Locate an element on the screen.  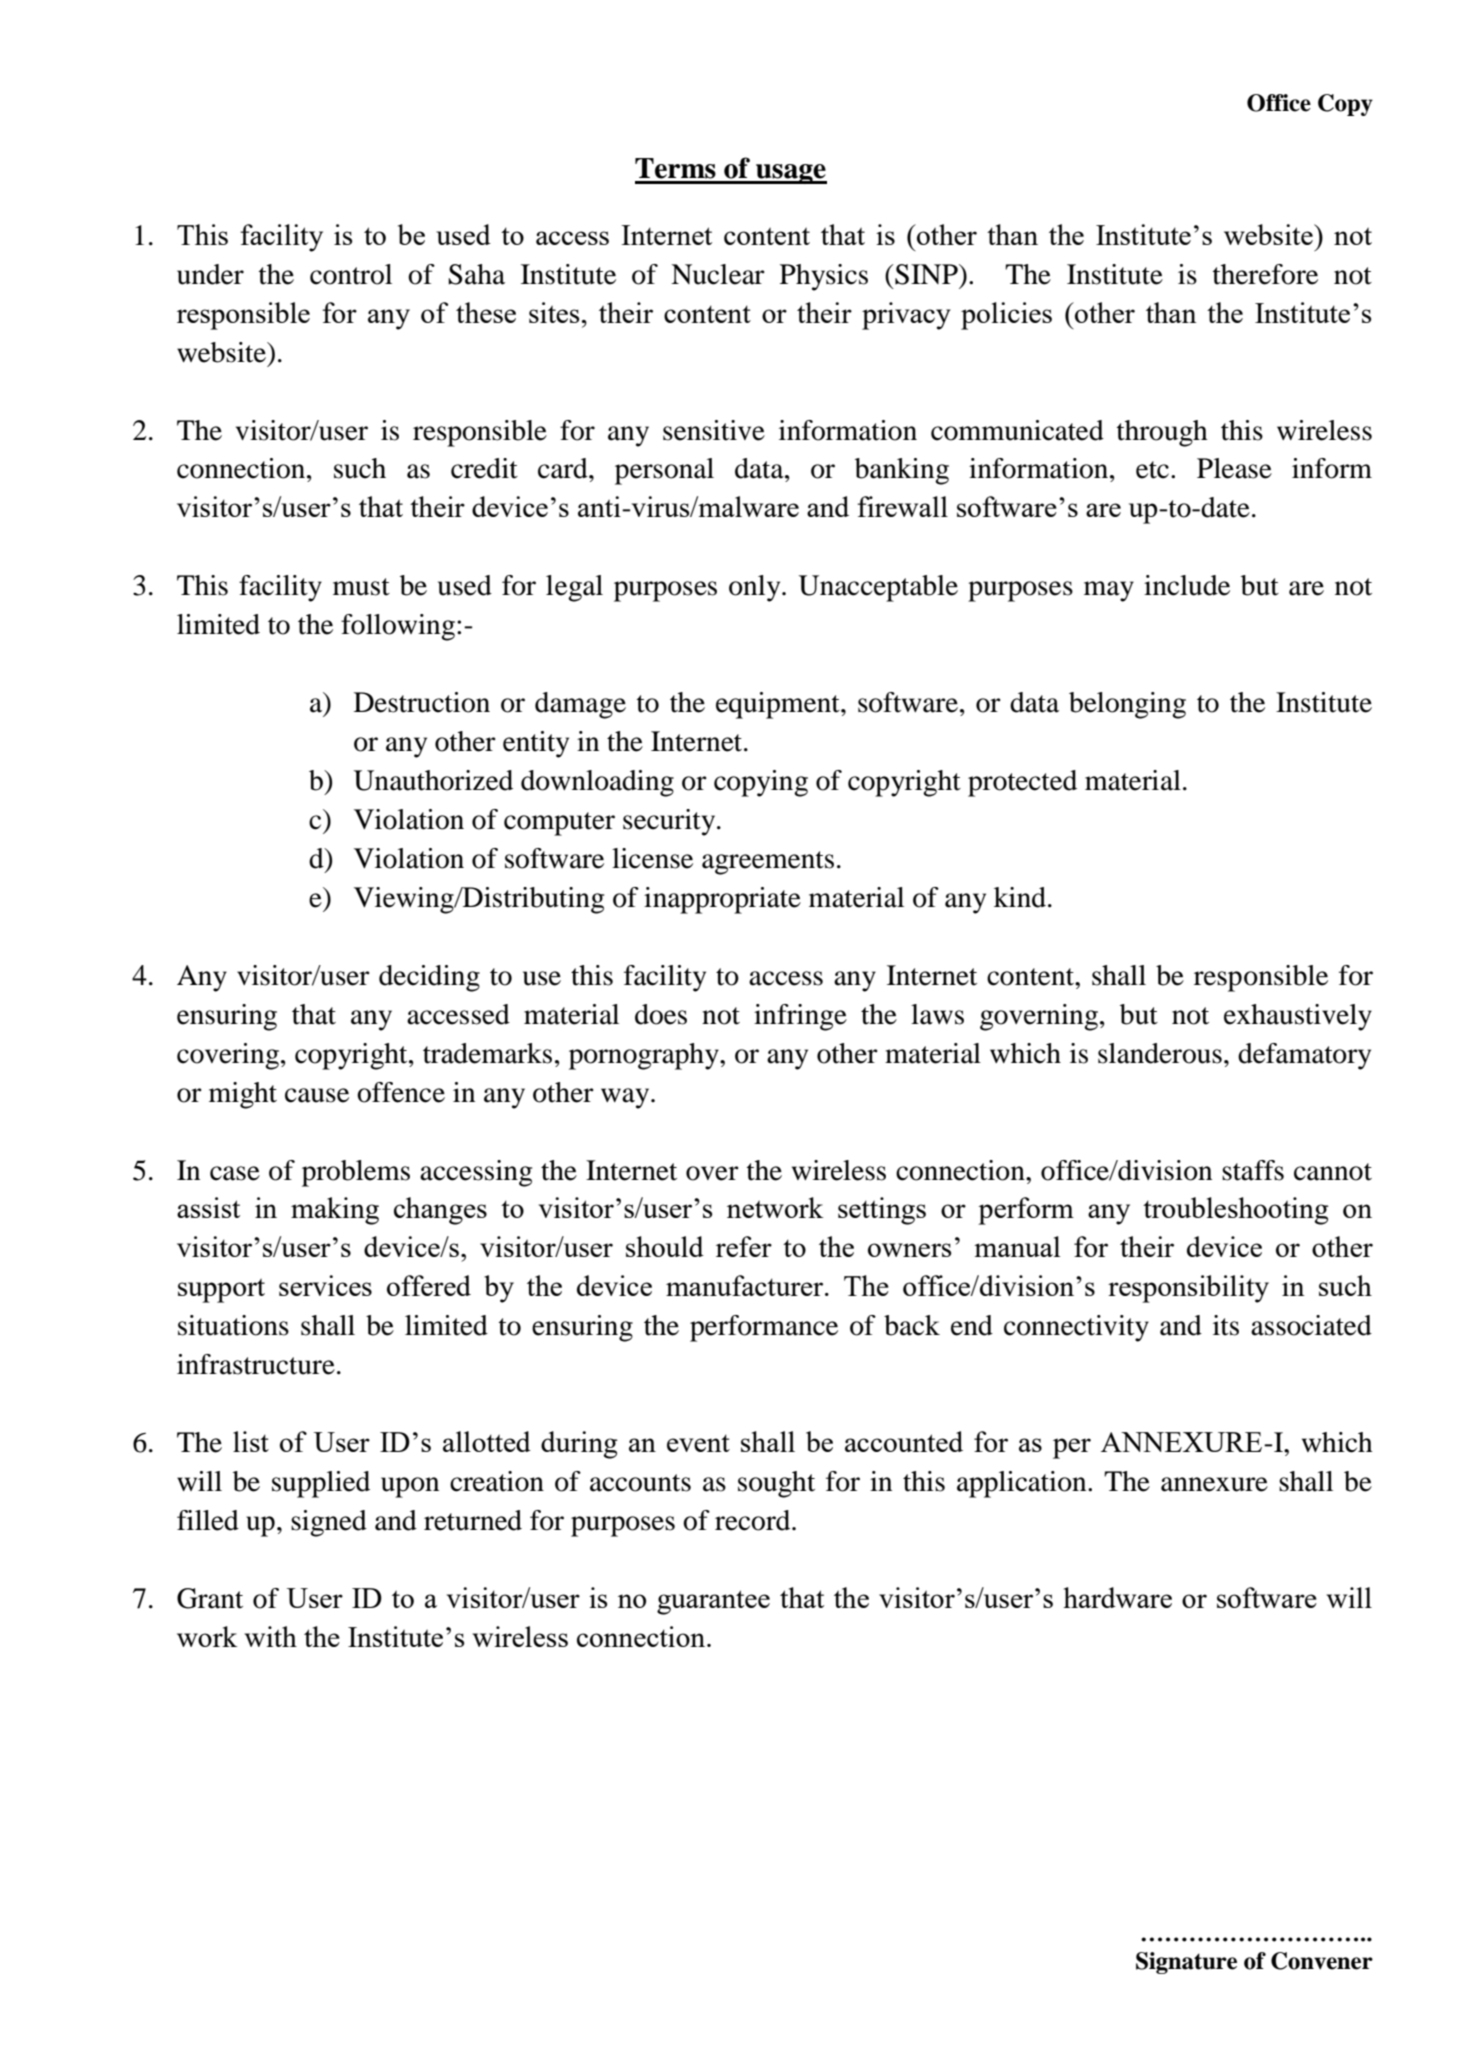
must is located at coordinates (361, 587).
